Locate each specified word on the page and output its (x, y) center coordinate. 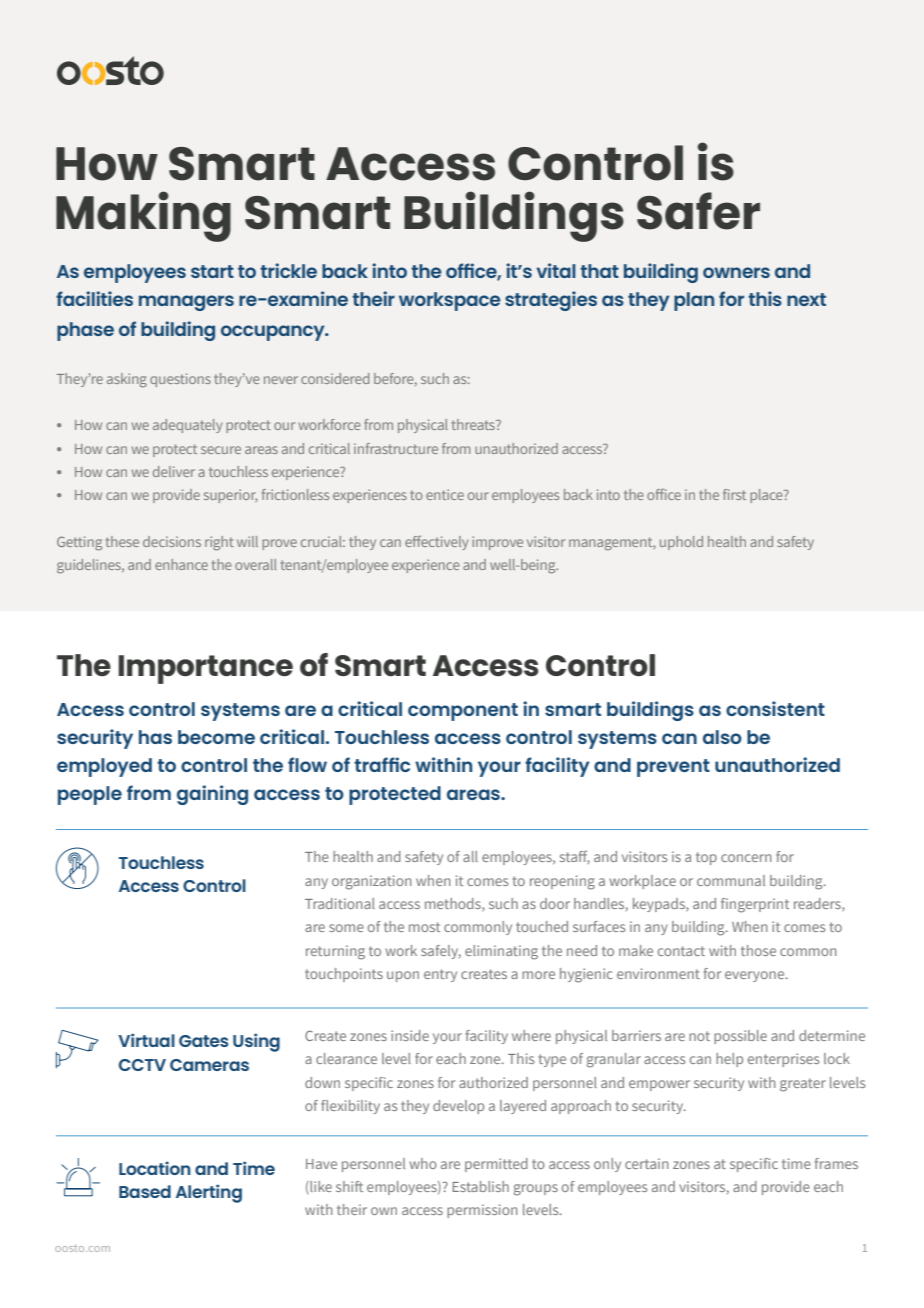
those (758, 950)
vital (556, 270)
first (734, 494)
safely (441, 952)
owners (736, 272)
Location (155, 1168)
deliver (174, 471)
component (463, 712)
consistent (775, 708)
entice (445, 494)
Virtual (146, 1040)
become (216, 737)
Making (143, 216)
